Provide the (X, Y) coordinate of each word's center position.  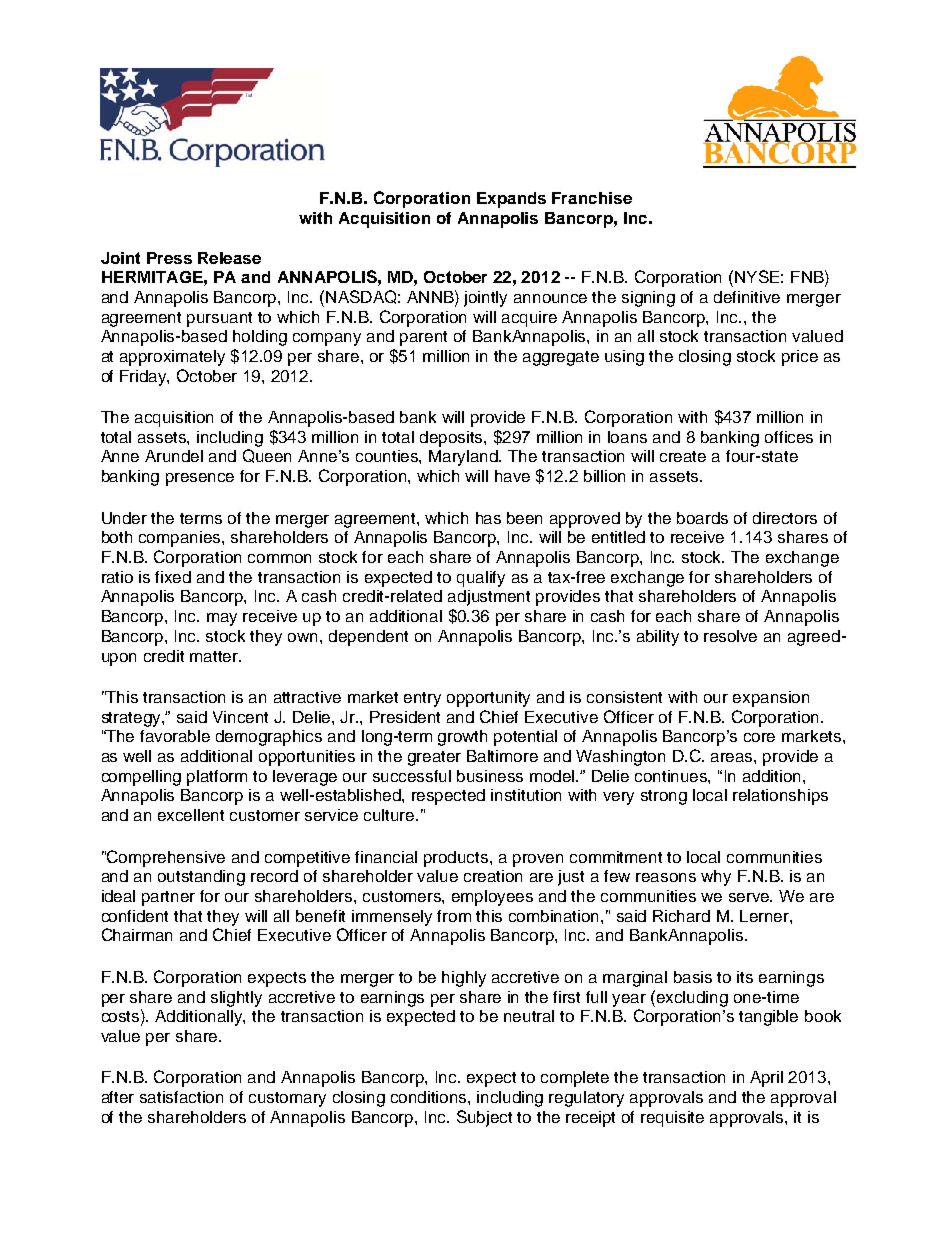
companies (181, 539)
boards (702, 518)
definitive (747, 297)
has (488, 518)
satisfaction (181, 1097)
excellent (191, 815)
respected (448, 797)
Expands (511, 200)
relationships (780, 797)
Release (229, 258)
